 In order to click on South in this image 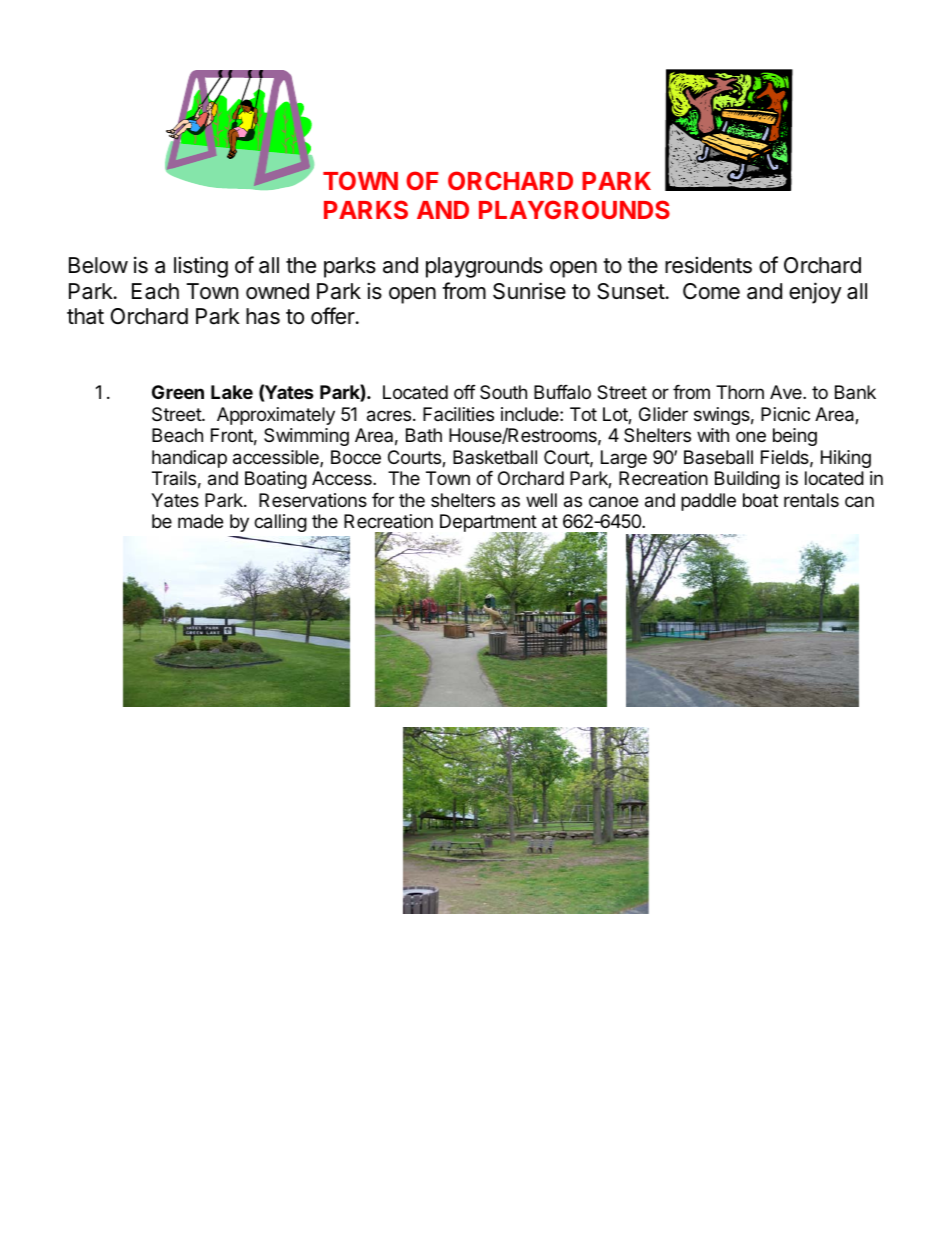, I will do `click(503, 392)`.
